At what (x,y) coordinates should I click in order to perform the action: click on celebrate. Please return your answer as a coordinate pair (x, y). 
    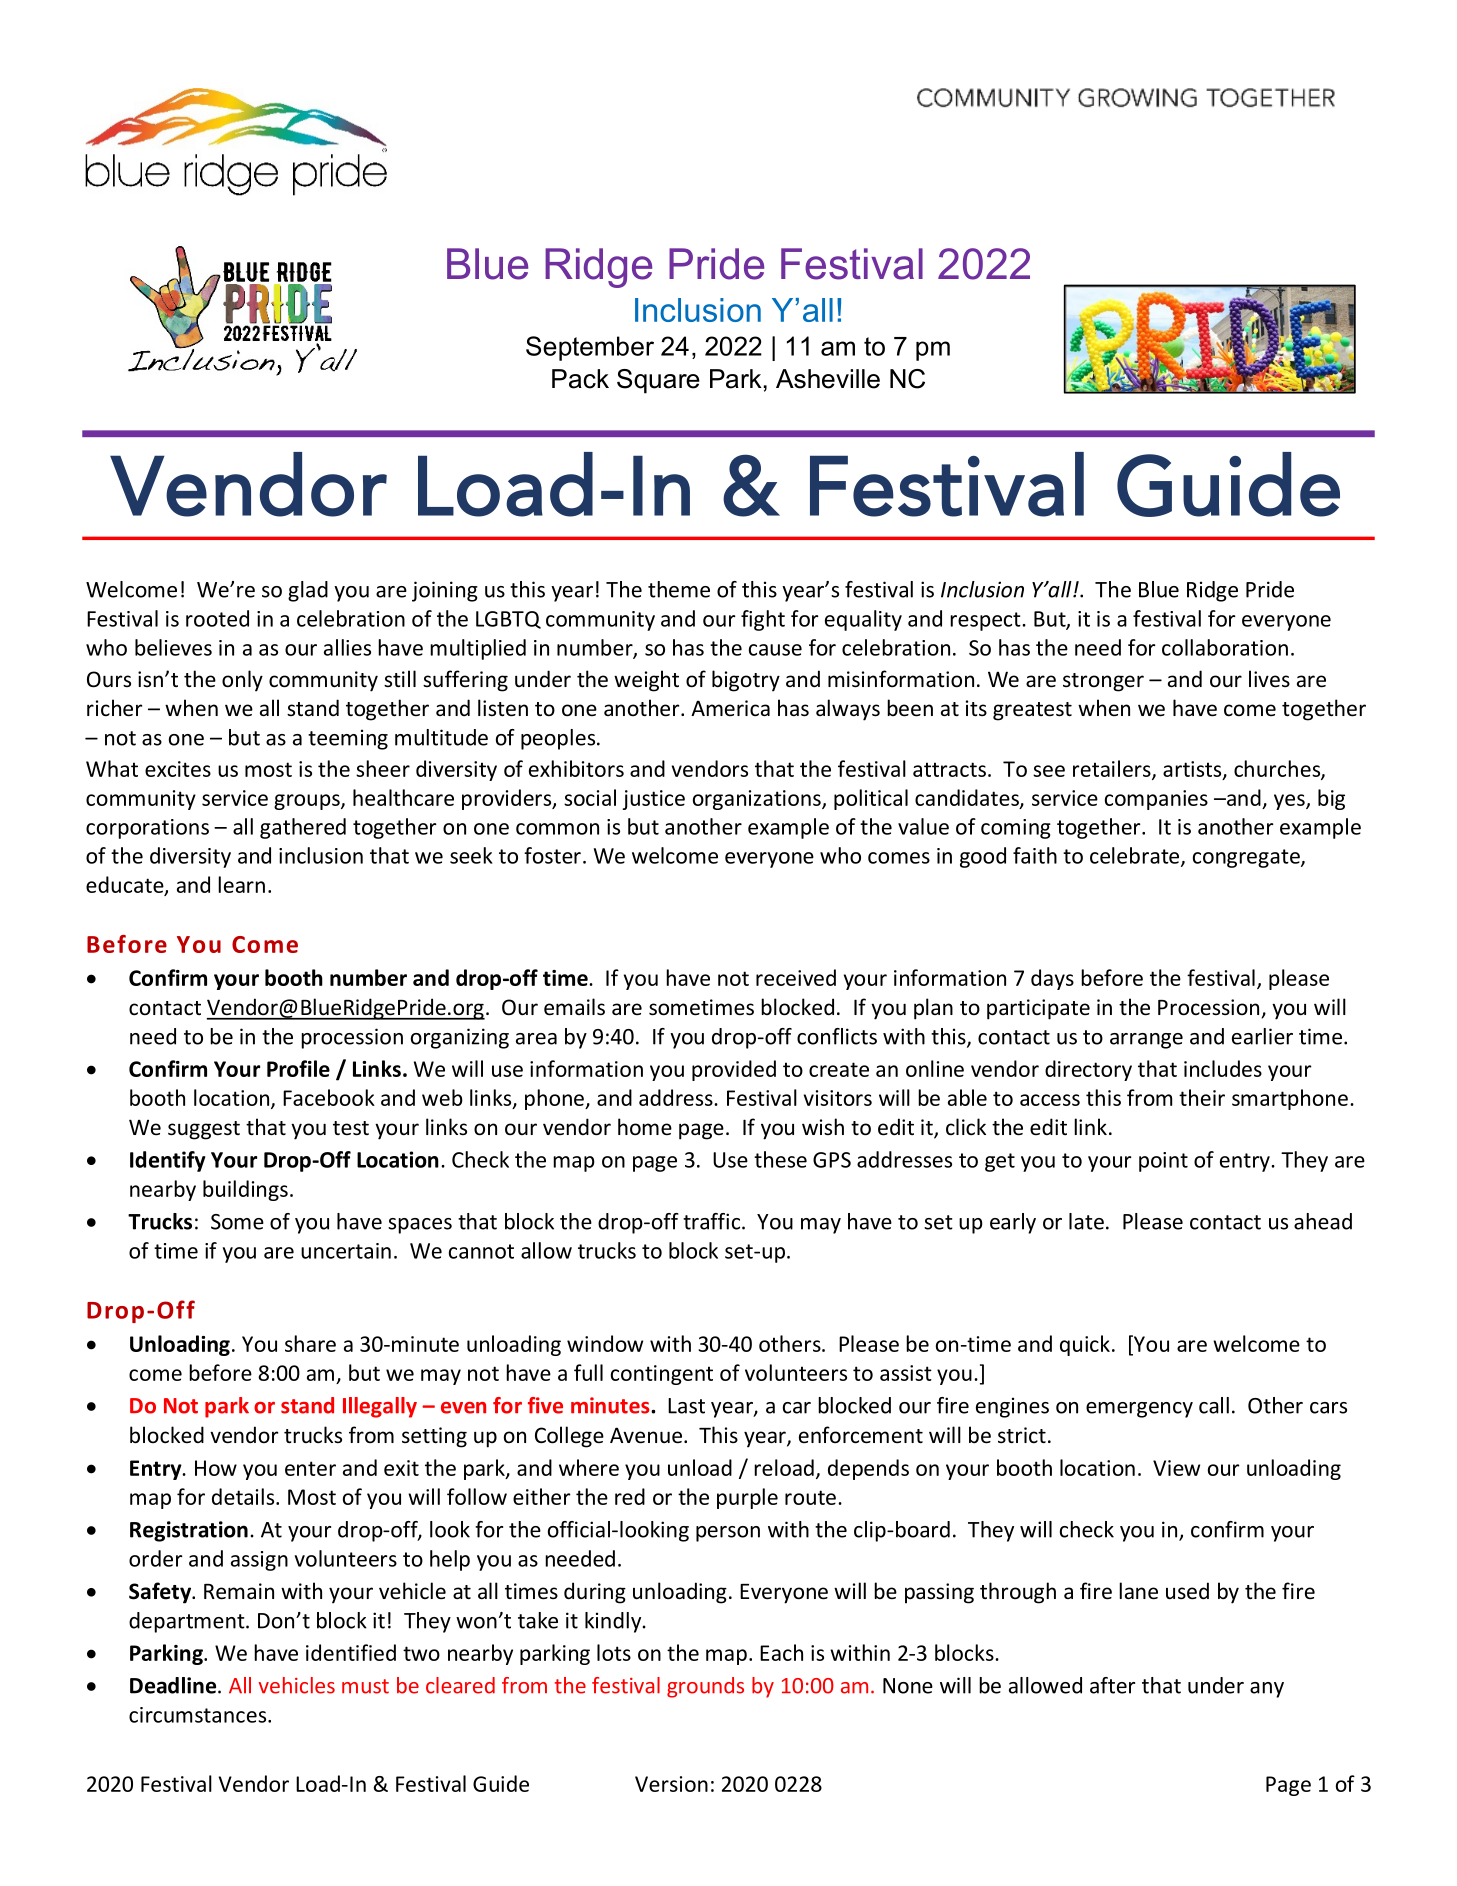
    Looking at the image, I should click on (1136, 856).
